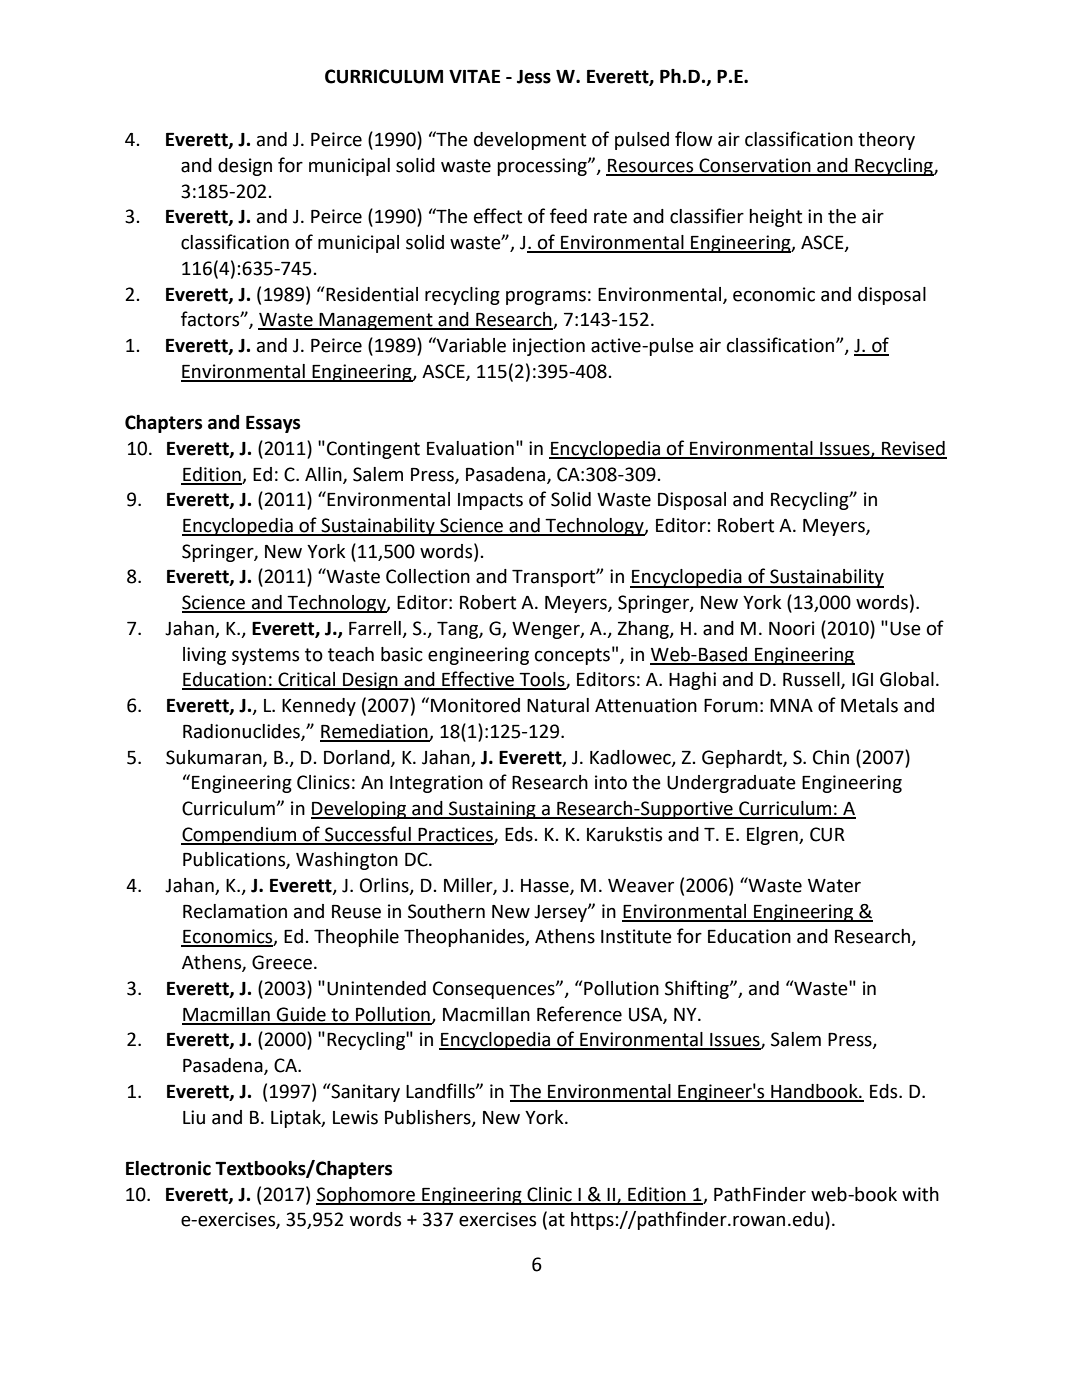 Image resolution: width=1074 pixels, height=1390 pixels. What do you see at coordinates (474, 76) in the document?
I see `VITAE` at bounding box center [474, 76].
